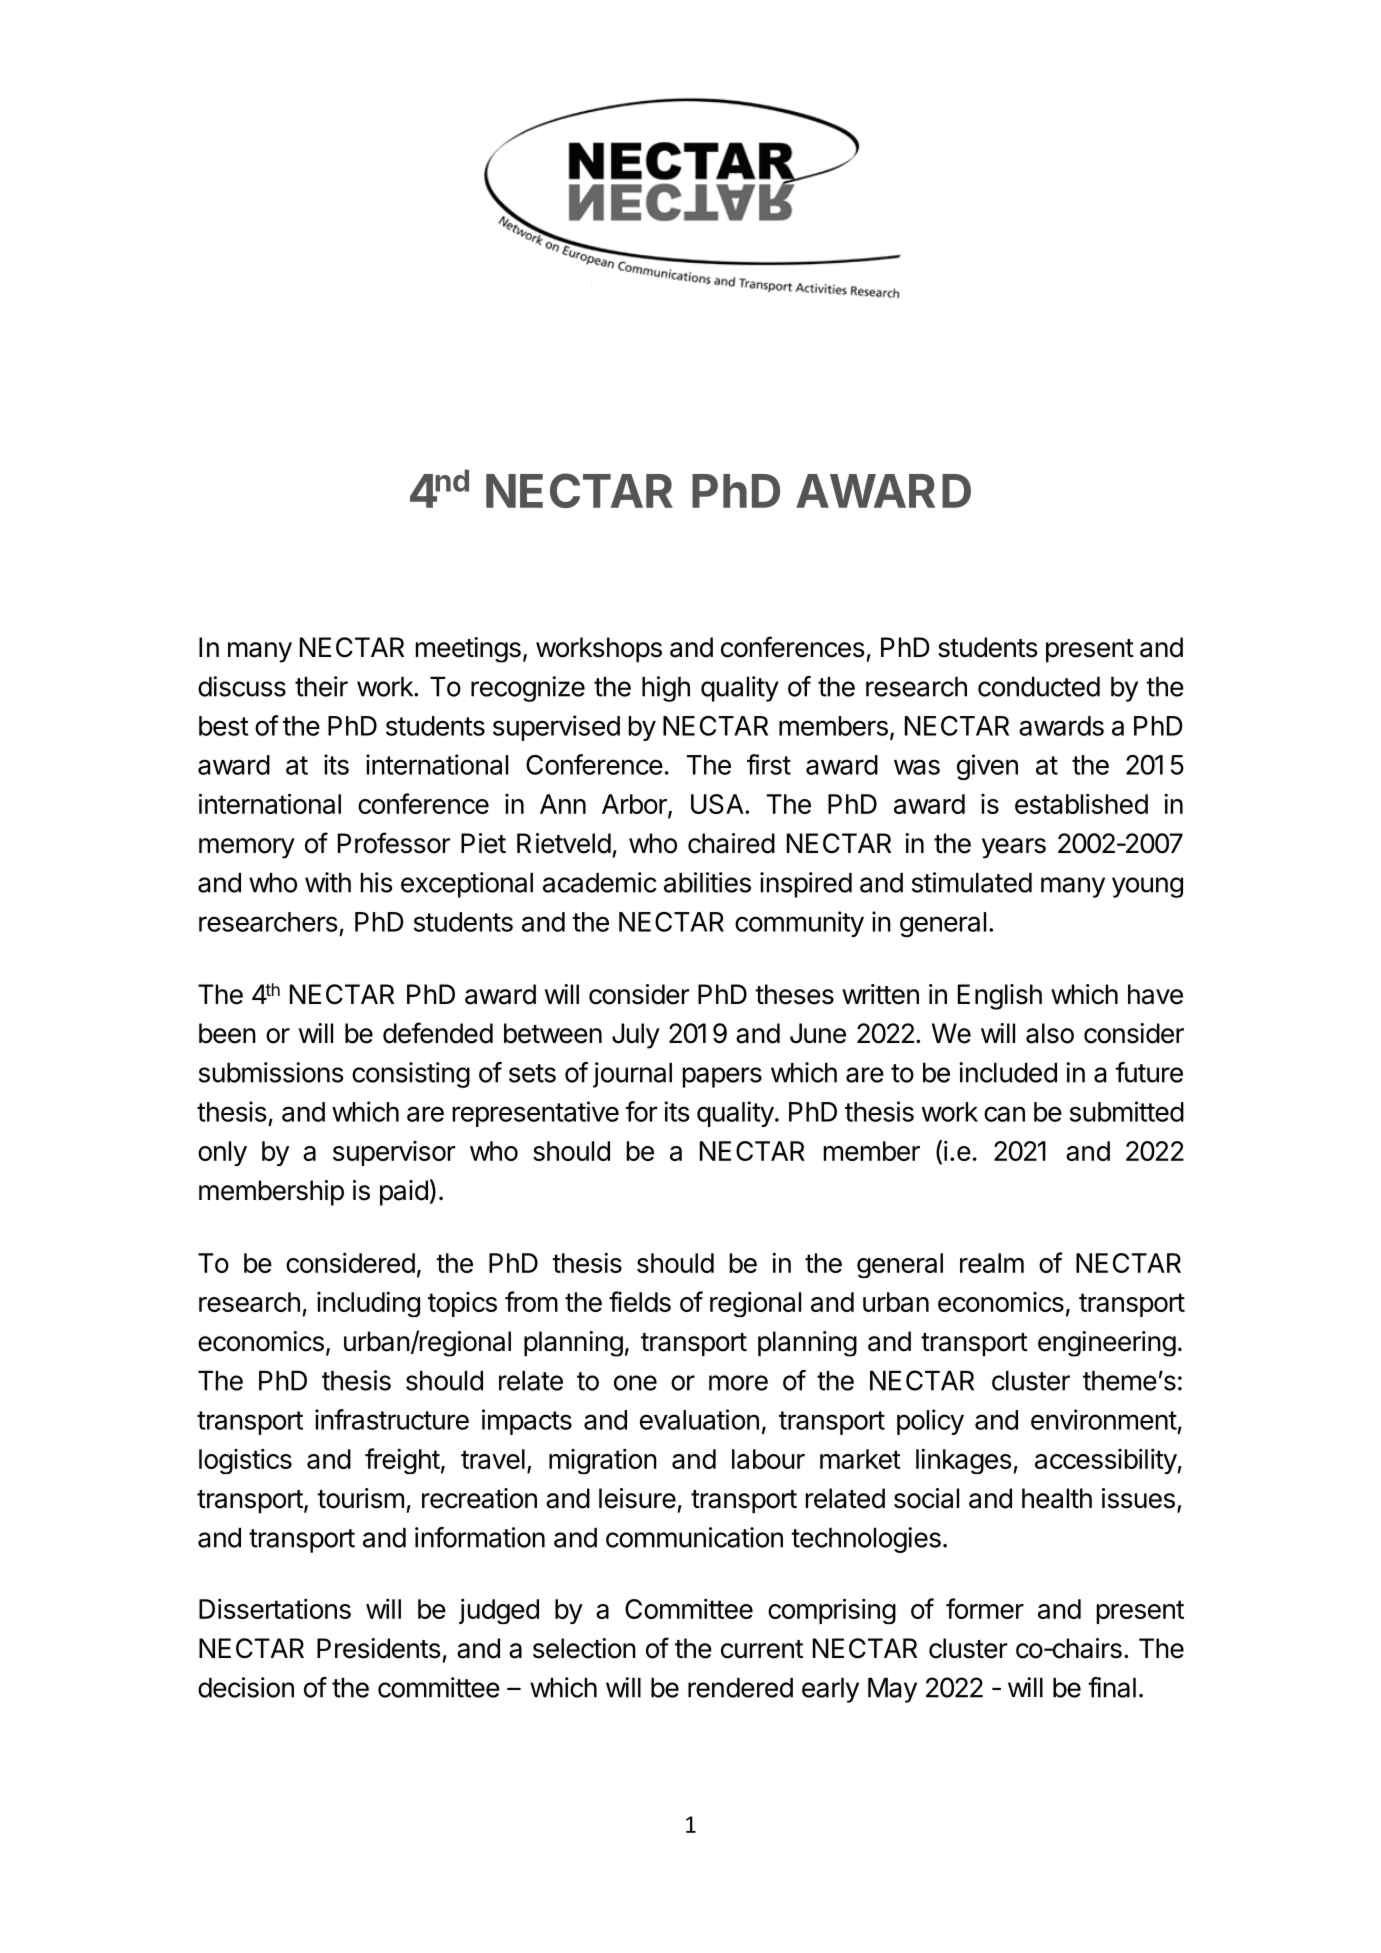  What do you see at coordinates (707, 882) in the screenshot?
I see `abilities` at bounding box center [707, 882].
